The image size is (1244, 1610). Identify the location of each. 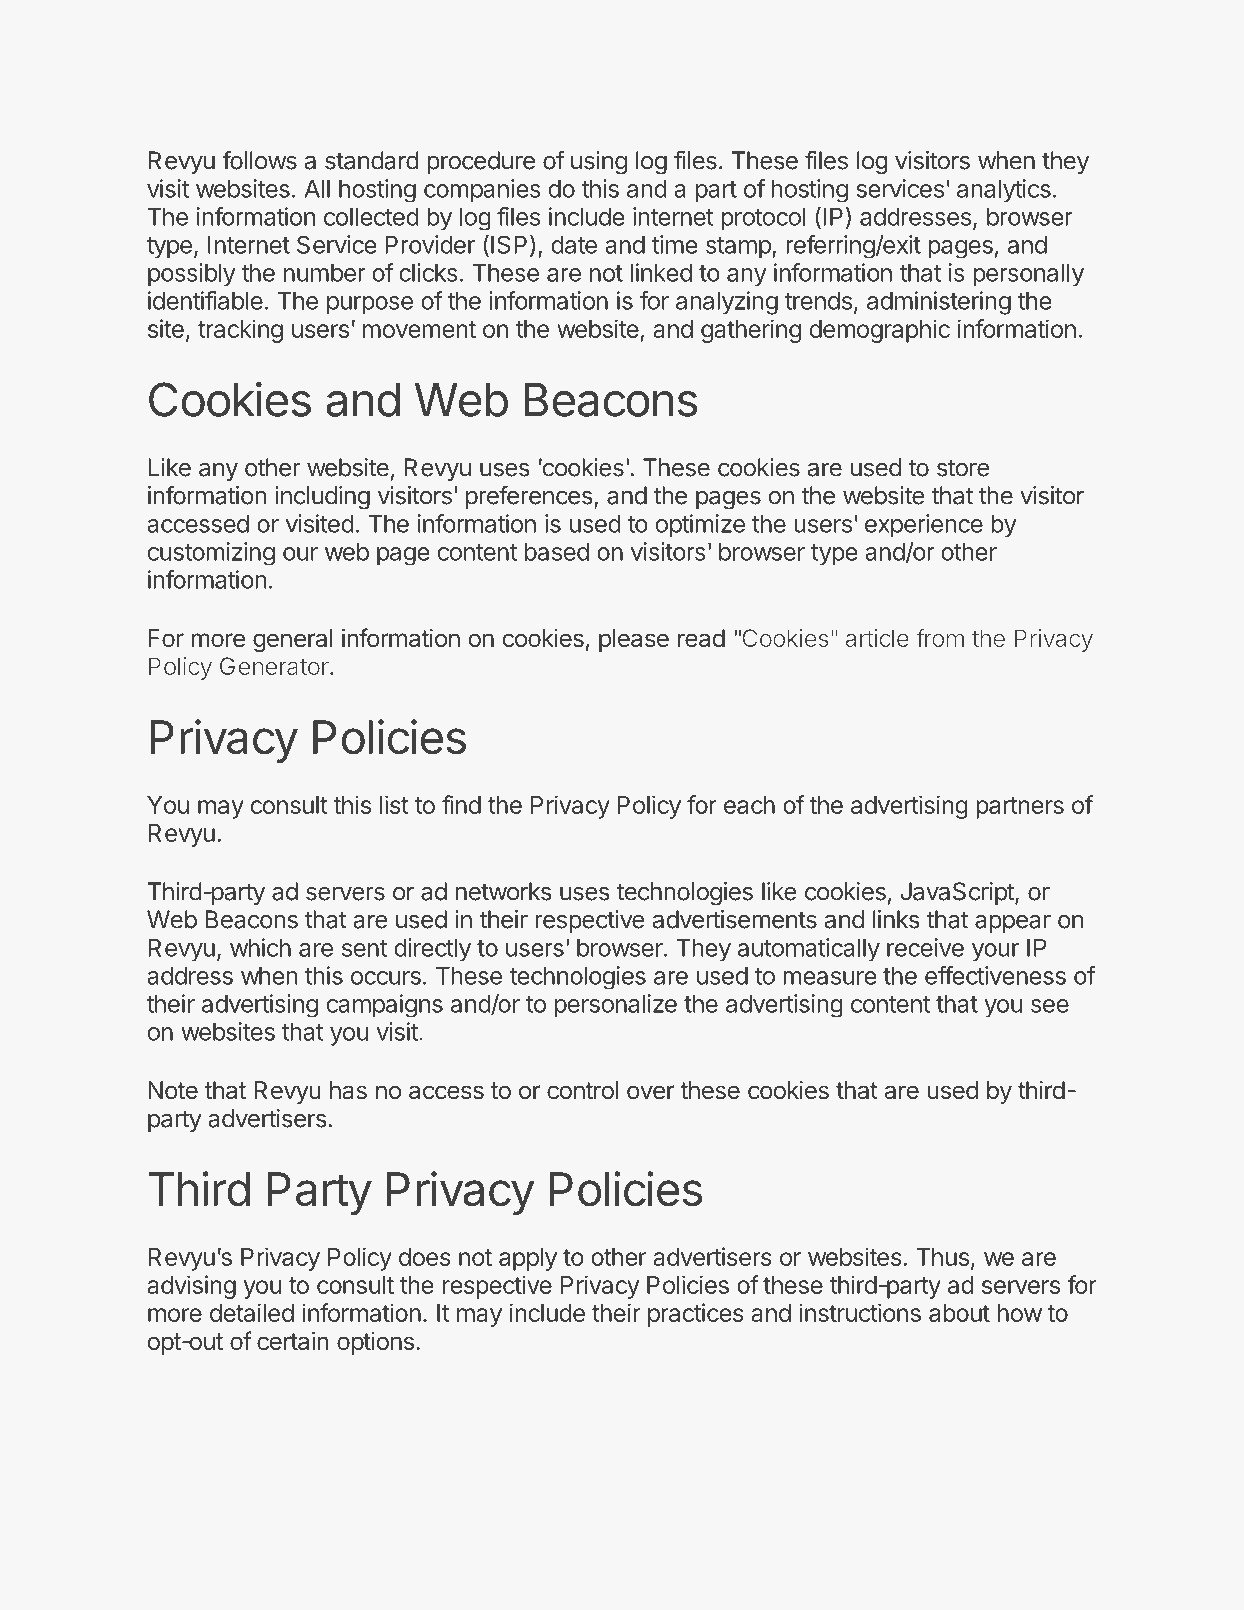
(749, 805).
